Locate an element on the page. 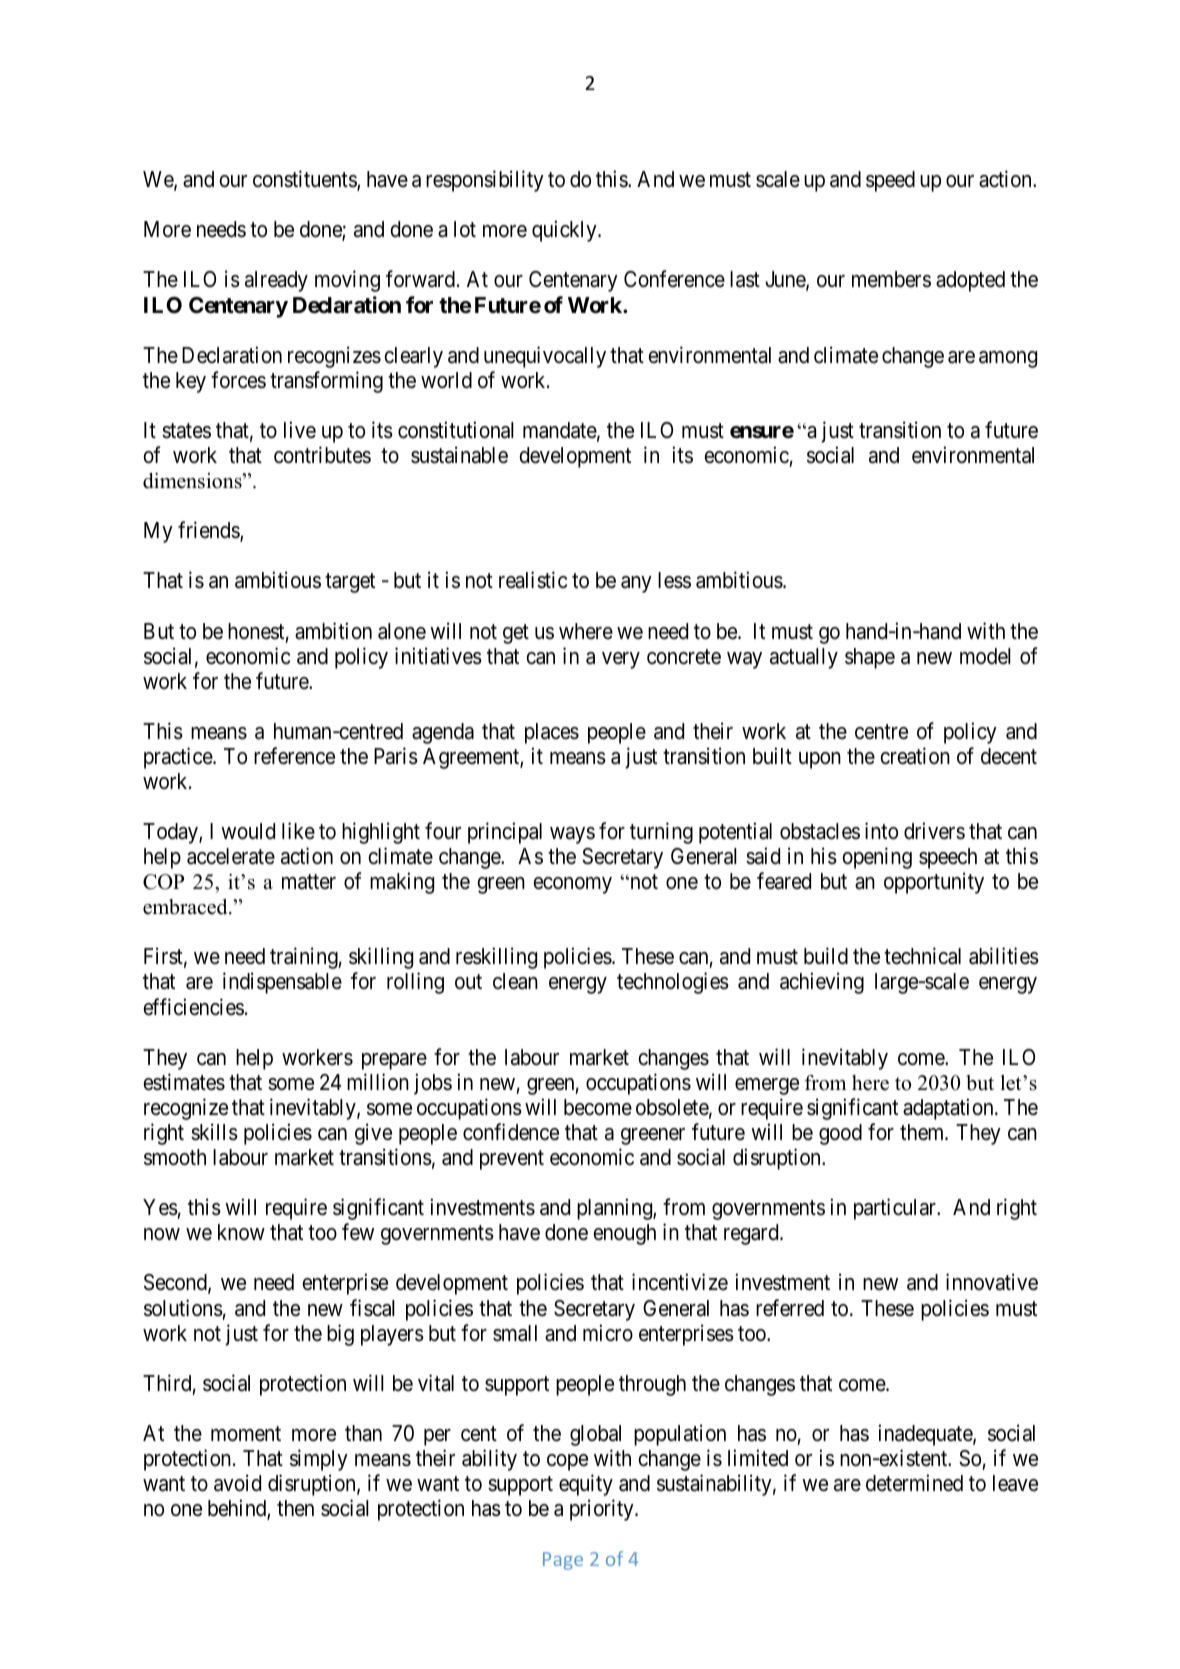 This image has height=1669, width=1180. quickly is located at coordinates (565, 231).
